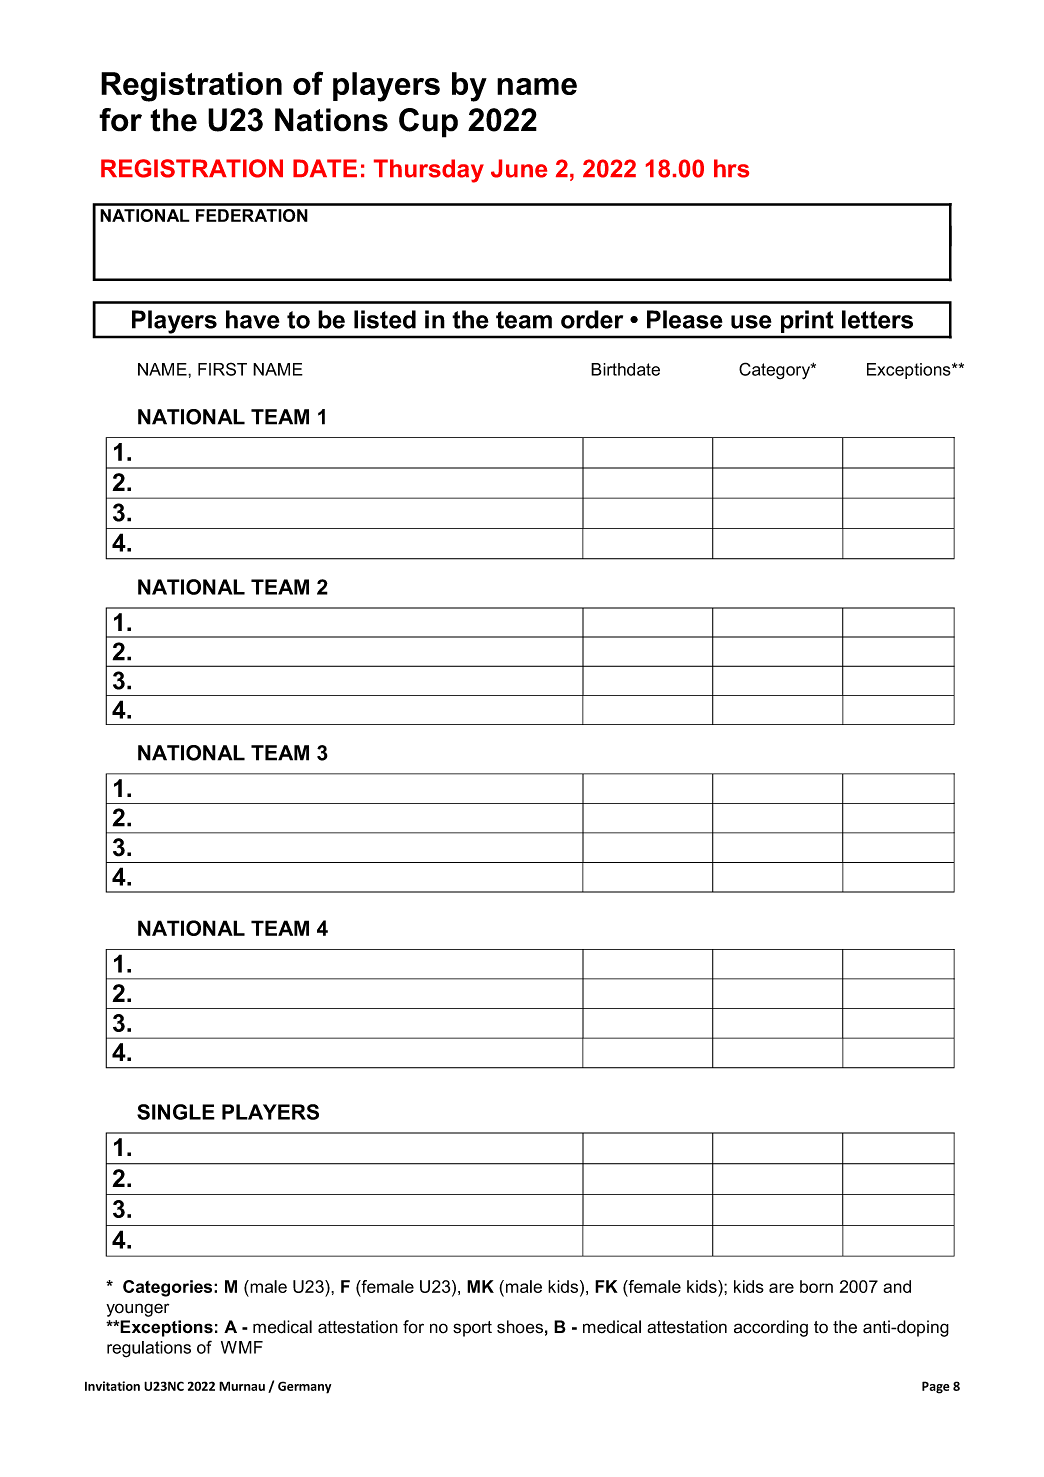 The height and width of the screenshot is (1477, 1044). What do you see at coordinates (592, 319) in the screenshot?
I see `order` at bounding box center [592, 319].
